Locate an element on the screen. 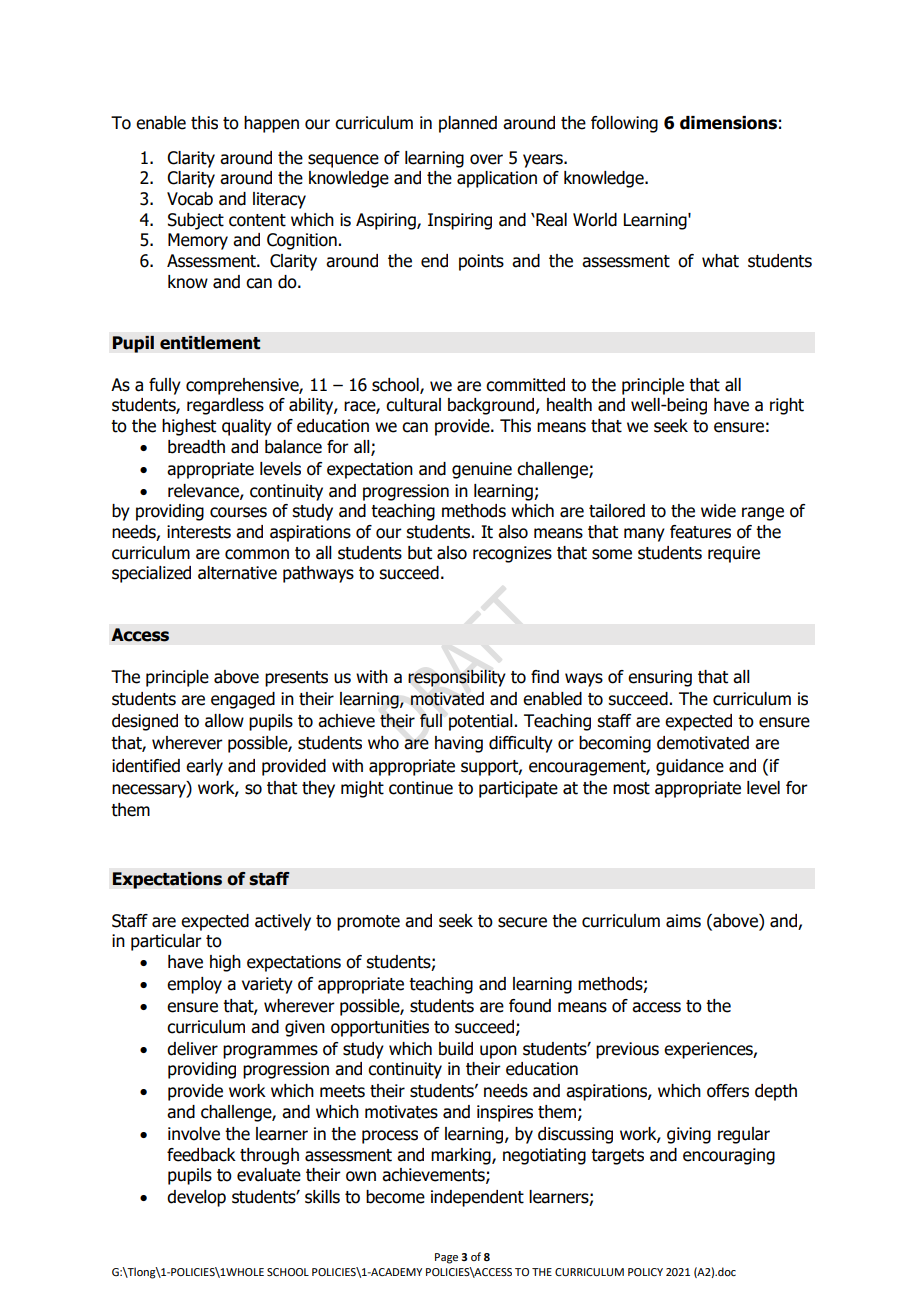 The height and width of the screenshot is (1308, 924). engaged is located at coordinates (243, 700).
